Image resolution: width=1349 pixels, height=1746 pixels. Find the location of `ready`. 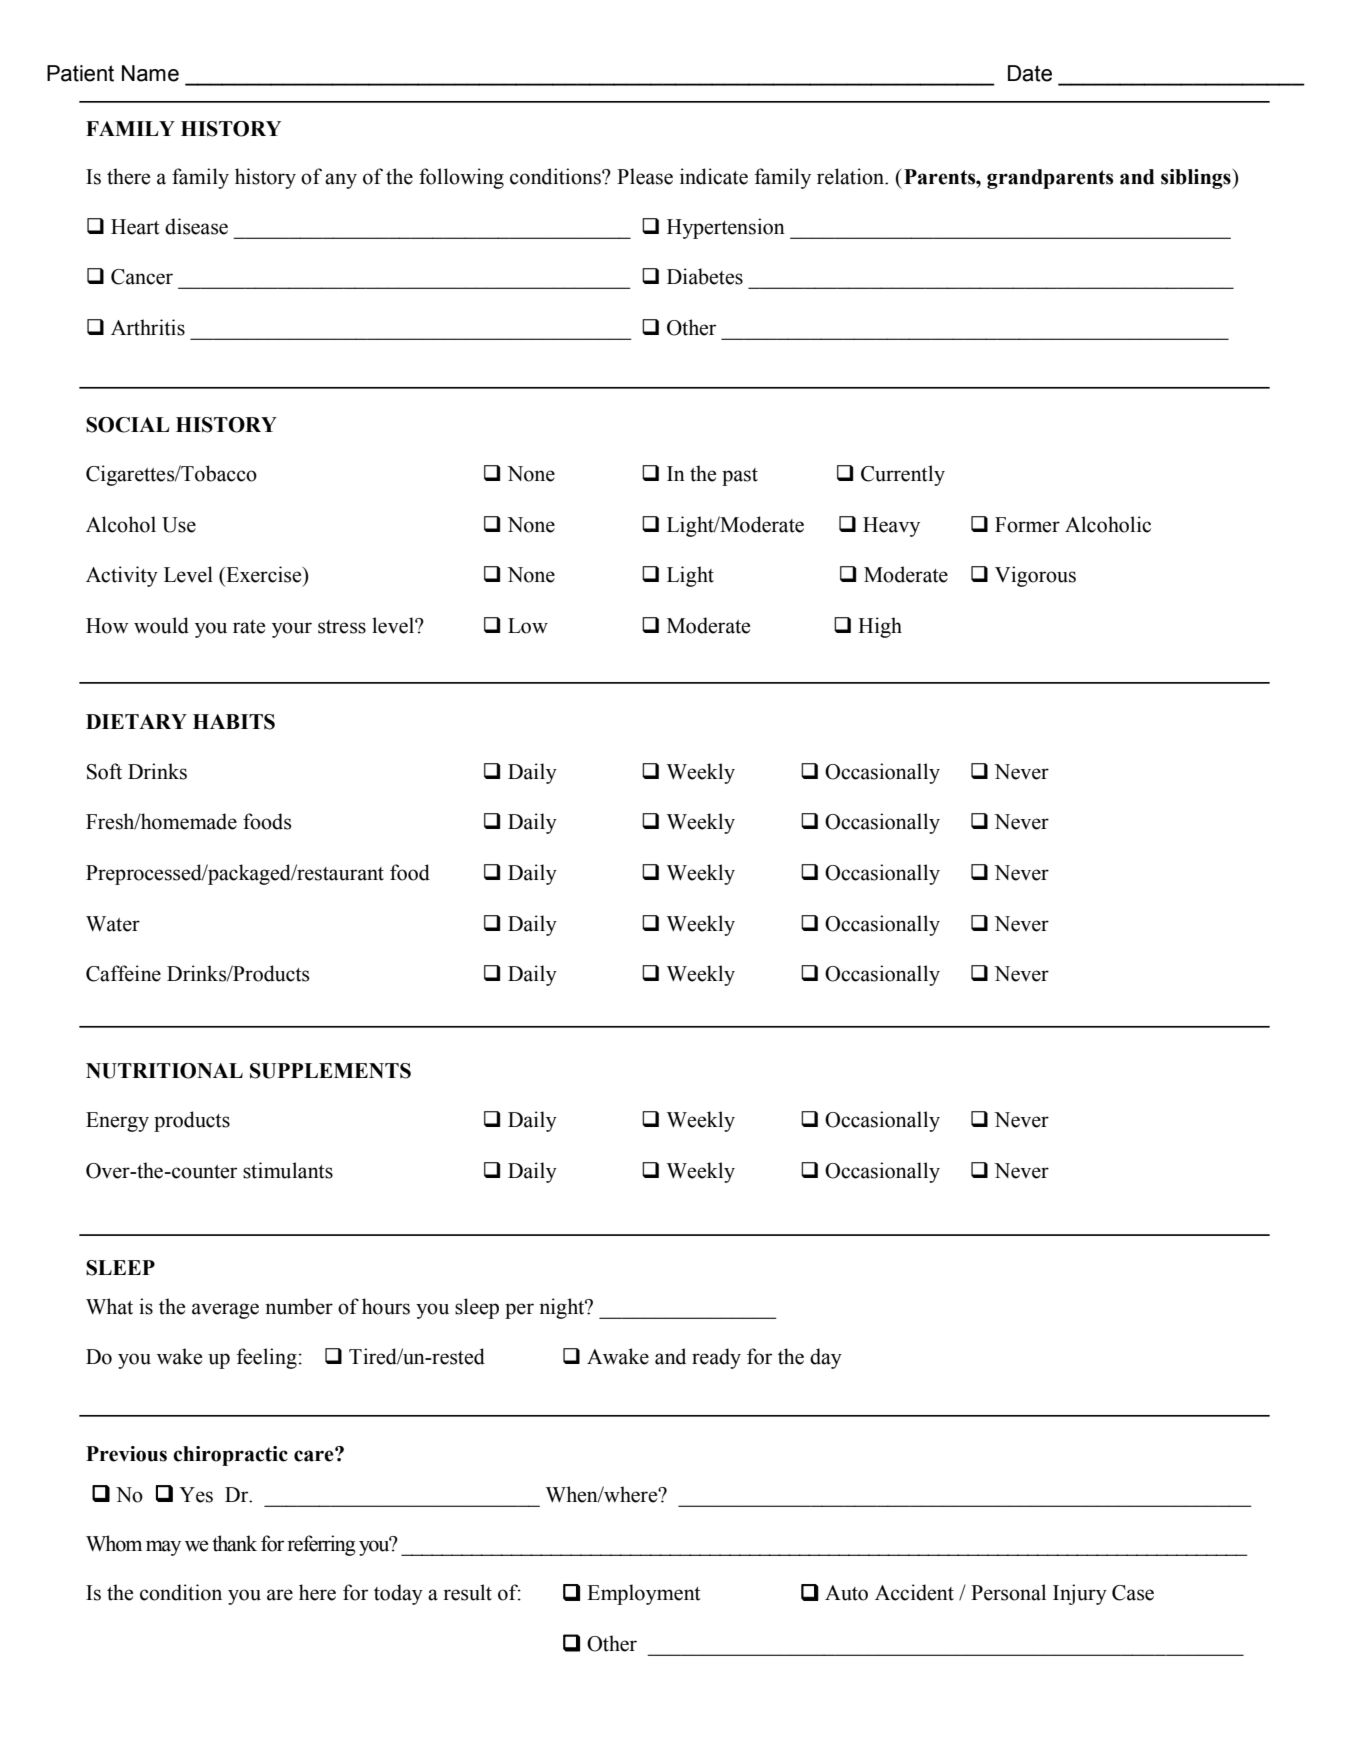

ready is located at coordinates (716, 1358).
